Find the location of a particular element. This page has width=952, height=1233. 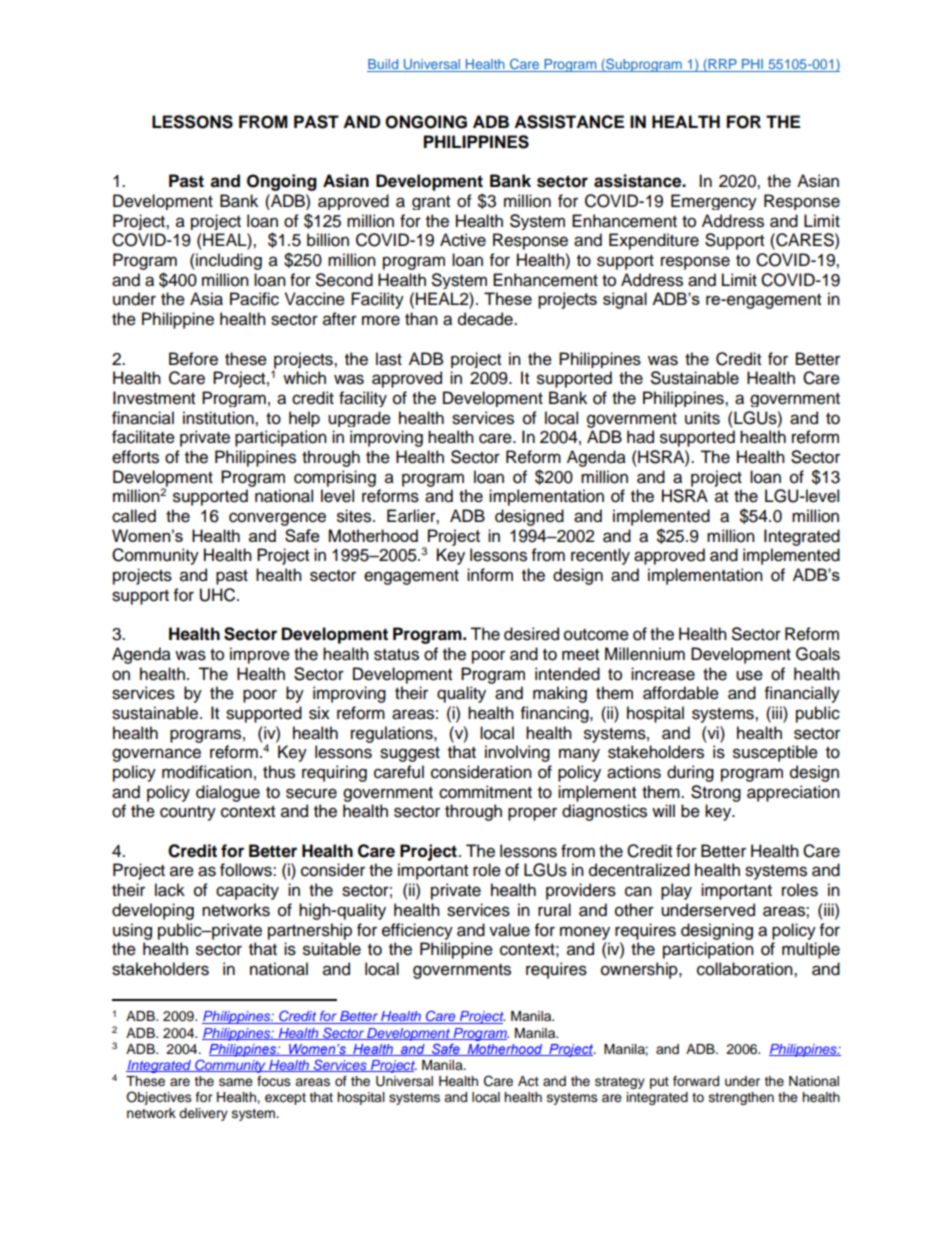

RRP is located at coordinates (722, 65).
